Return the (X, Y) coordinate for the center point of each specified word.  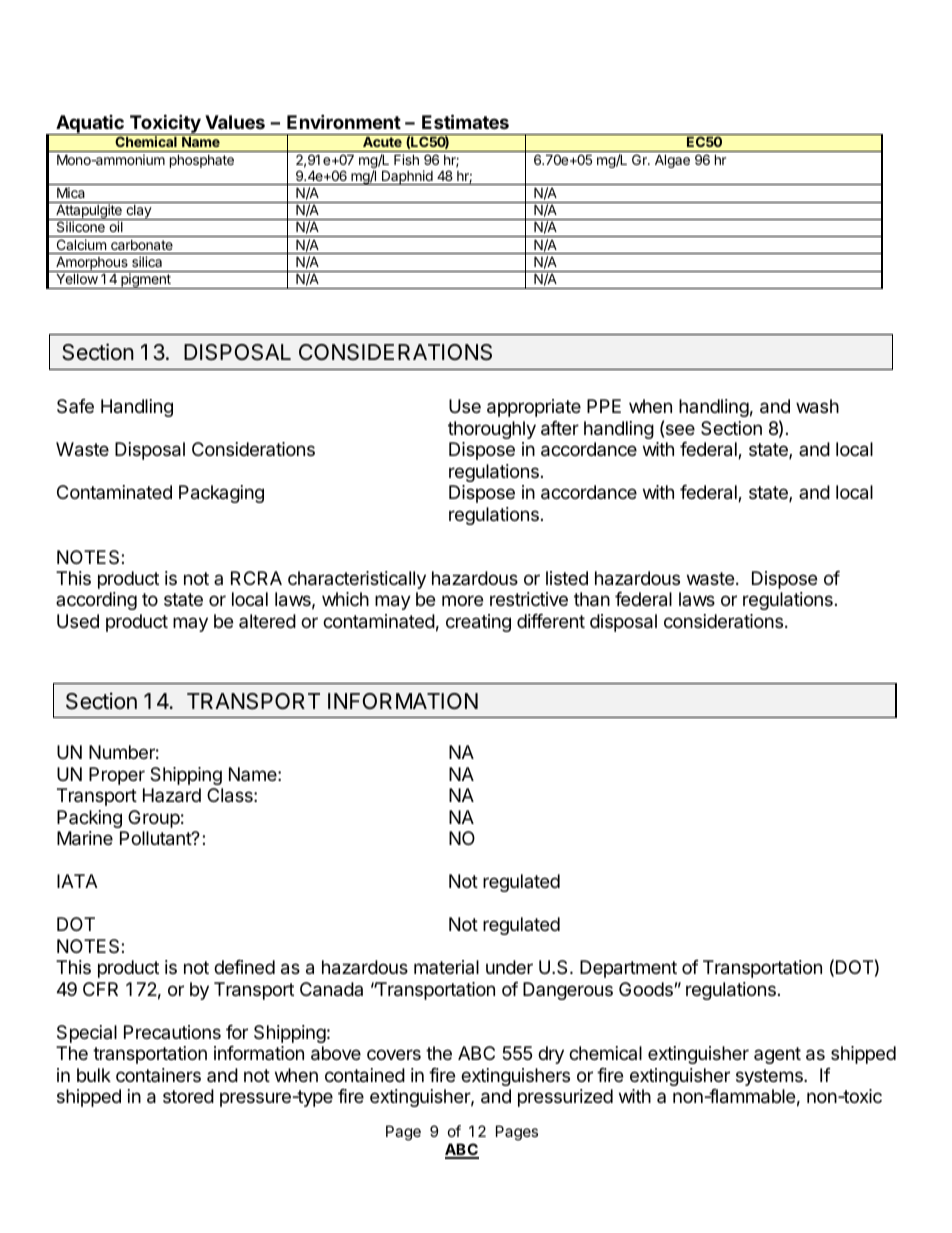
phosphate (202, 161)
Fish (406, 159)
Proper (117, 776)
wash (817, 406)
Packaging (221, 494)
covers (394, 1054)
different (551, 621)
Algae (672, 161)
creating (478, 623)
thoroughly (492, 430)
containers (158, 1075)
